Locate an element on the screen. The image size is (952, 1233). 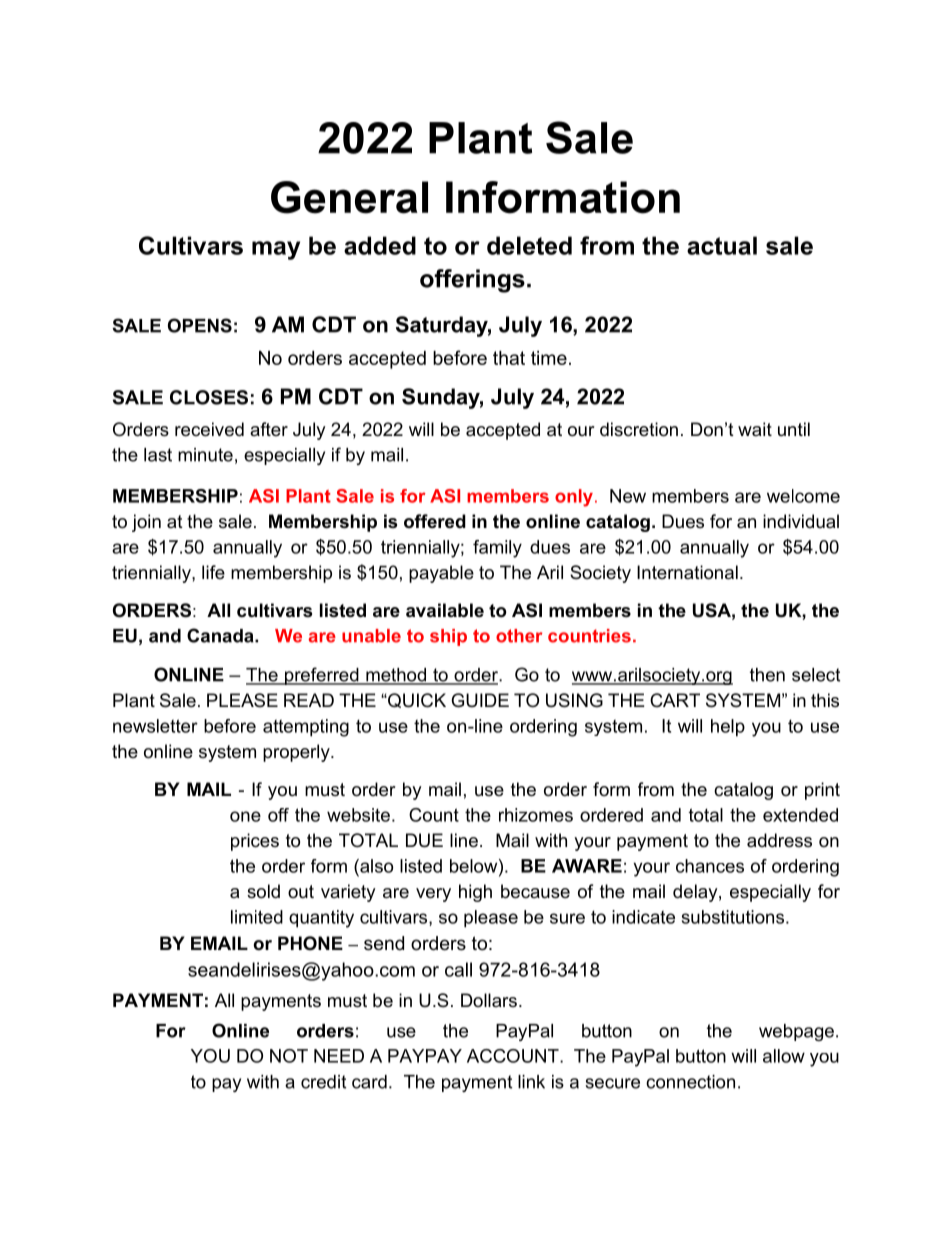
actual is located at coordinates (722, 245).
